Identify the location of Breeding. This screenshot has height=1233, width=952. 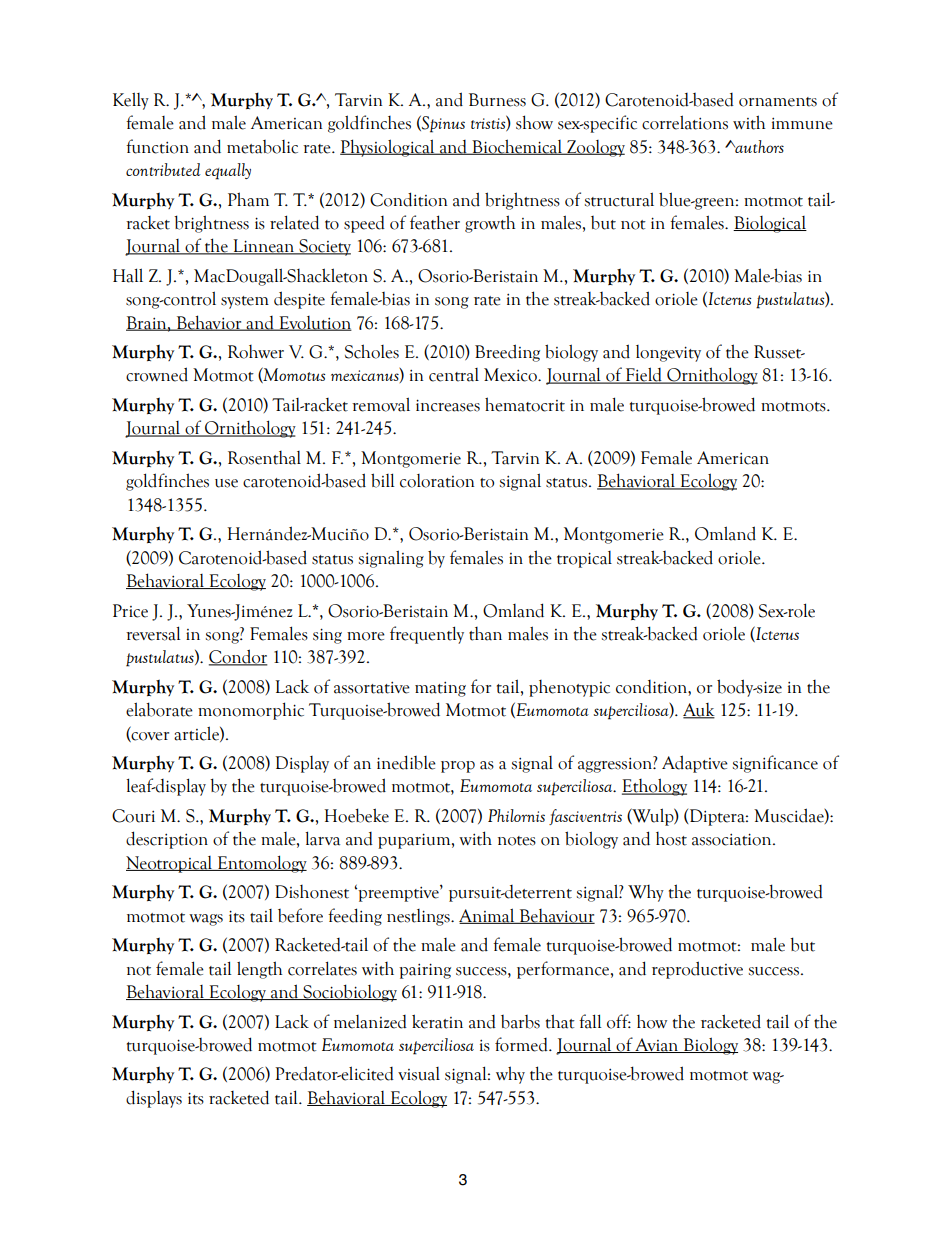
(507, 353).
